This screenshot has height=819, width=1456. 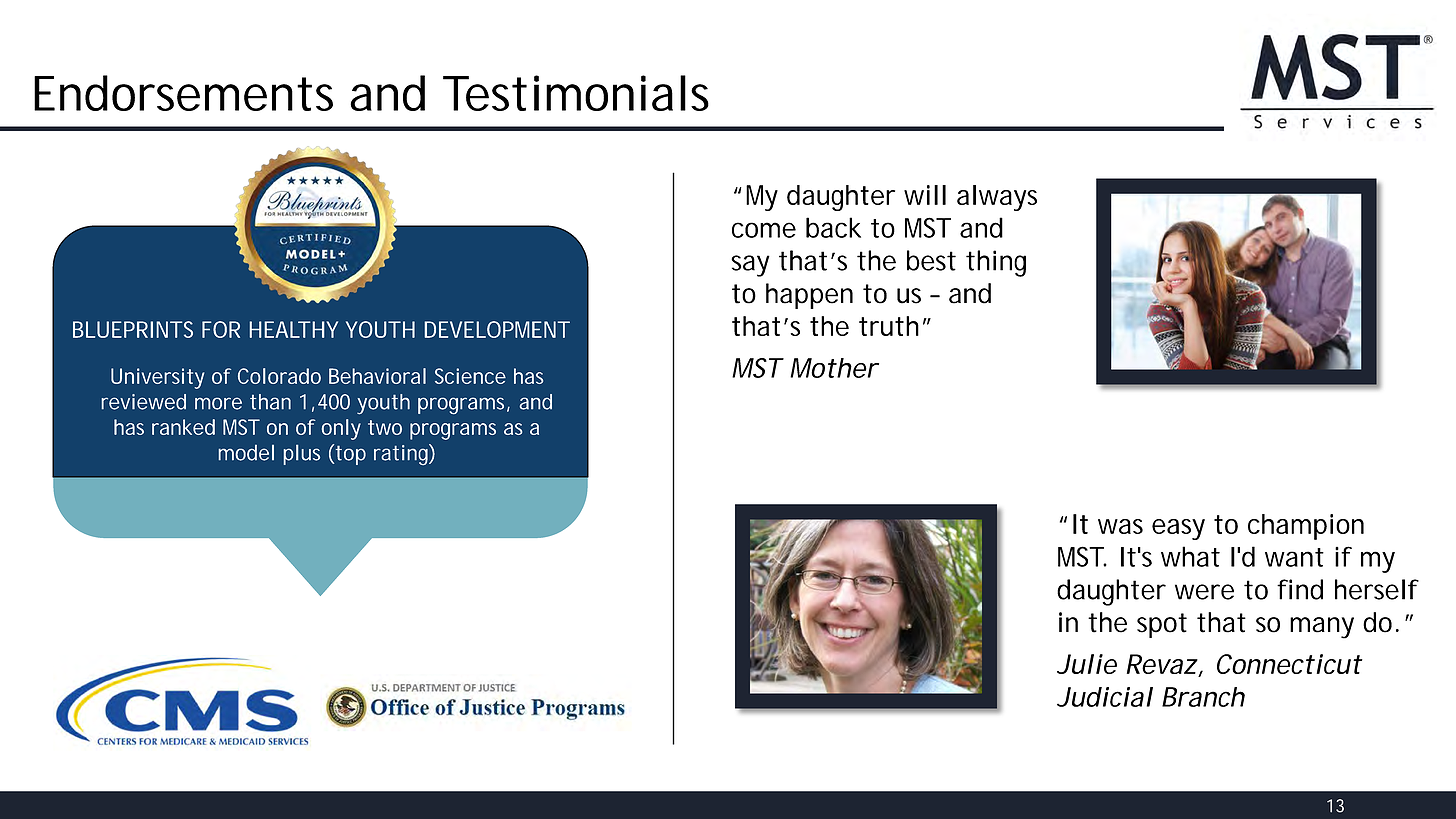 What do you see at coordinates (279, 376) in the screenshot?
I see `Colorado` at bounding box center [279, 376].
